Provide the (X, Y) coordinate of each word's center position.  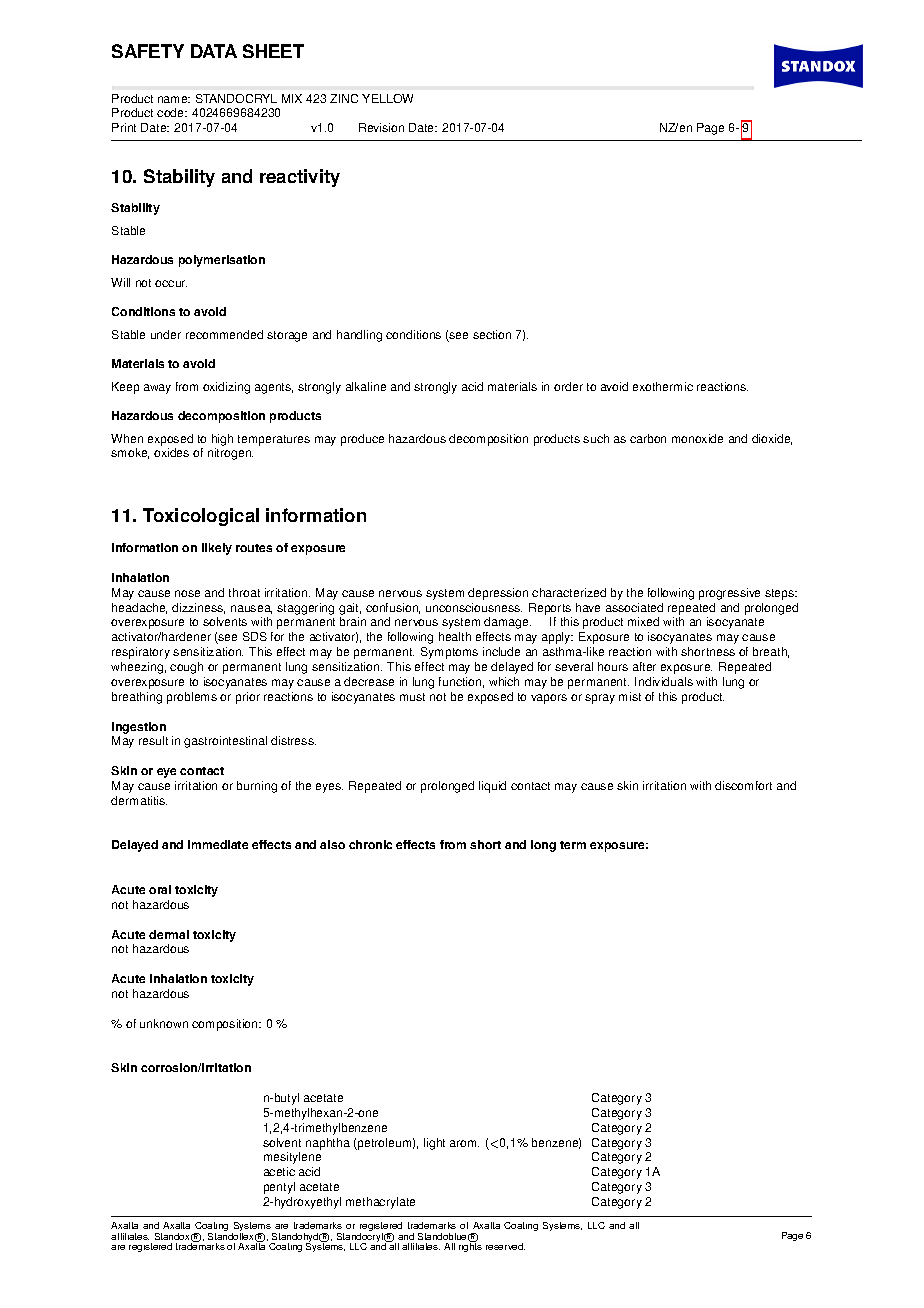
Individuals (664, 681)
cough (186, 668)
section (492, 334)
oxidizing (226, 388)
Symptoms (449, 653)
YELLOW (387, 98)
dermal (169, 934)
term (573, 845)
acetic (279, 1171)
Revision (381, 127)
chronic (370, 844)
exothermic (663, 386)
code (172, 112)
